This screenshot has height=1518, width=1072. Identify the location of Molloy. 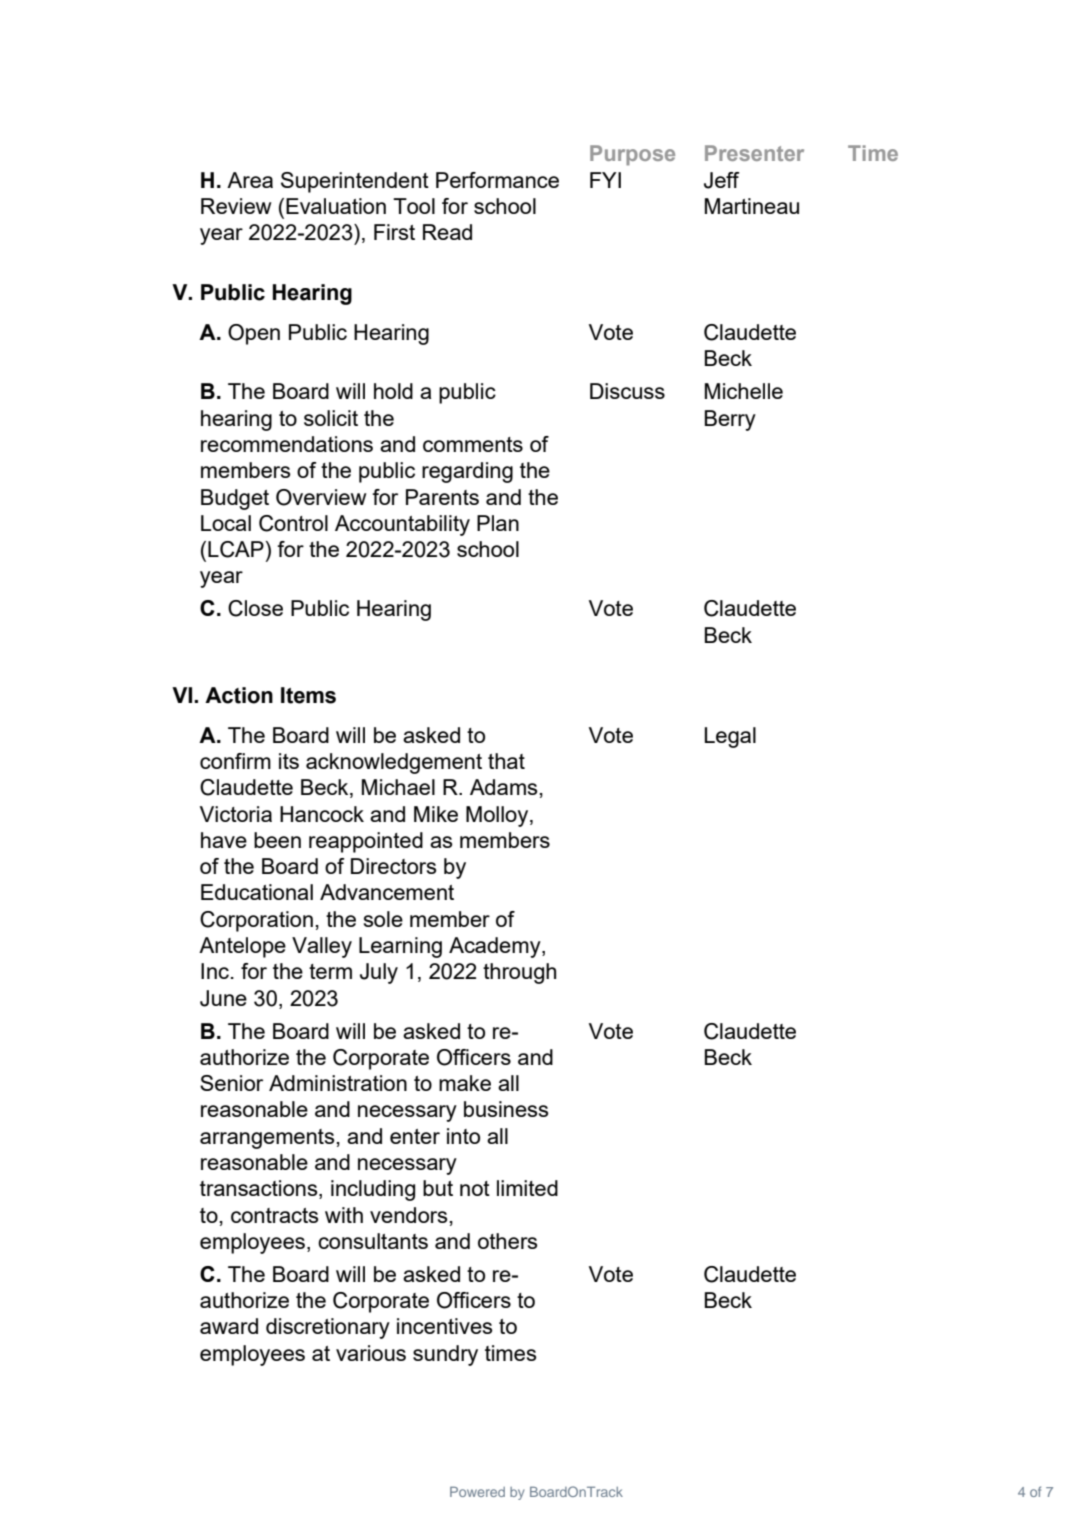
(498, 816).
